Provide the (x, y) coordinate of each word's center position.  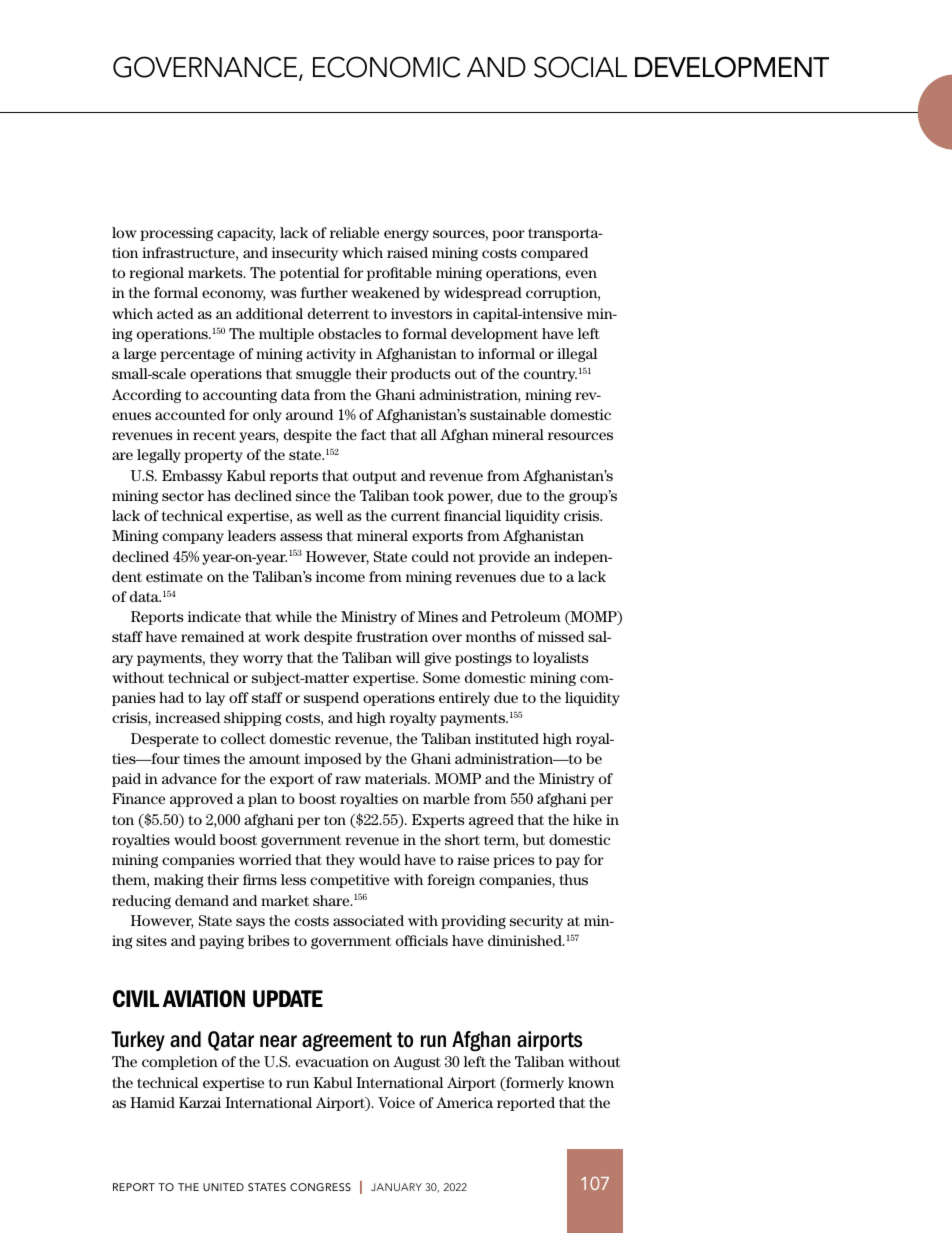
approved (201, 800)
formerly (534, 1084)
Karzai (200, 1102)
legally (159, 456)
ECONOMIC (386, 67)
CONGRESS (320, 1187)
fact (373, 434)
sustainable (508, 414)
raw (348, 780)
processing (176, 234)
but (534, 839)
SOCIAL (580, 67)
